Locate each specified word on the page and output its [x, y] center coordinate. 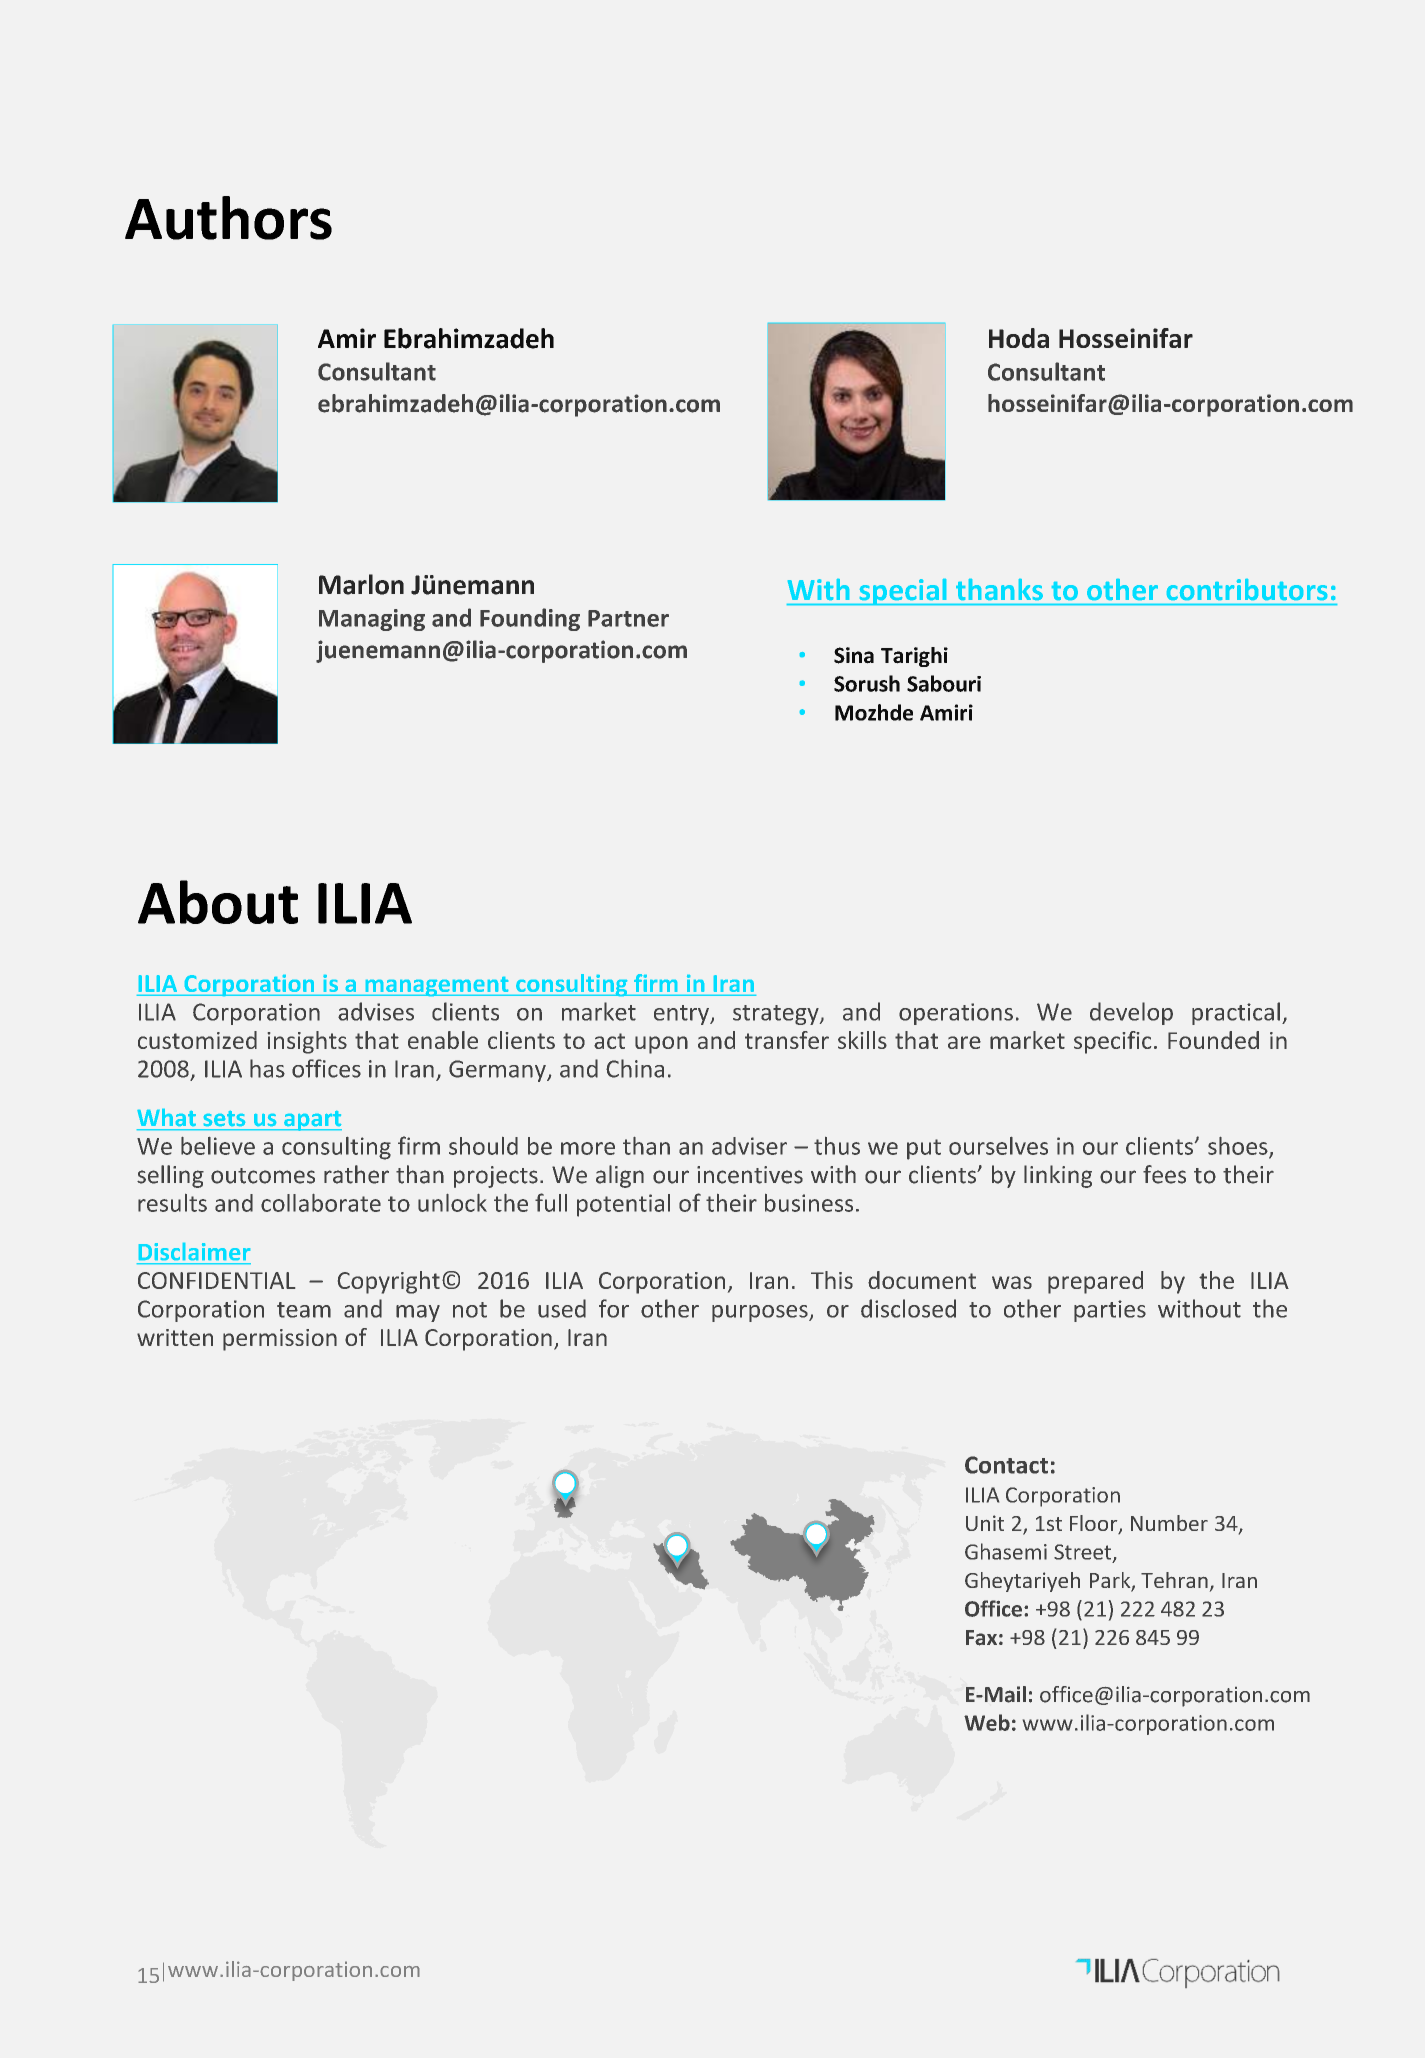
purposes [761, 1313]
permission [280, 1340]
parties [1110, 1311]
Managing [372, 620]
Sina [854, 655]
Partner [628, 618]
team [304, 1310]
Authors [228, 218]
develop [1131, 1013]
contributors [1247, 589]
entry [682, 1015]
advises [376, 1011]
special [903, 592]
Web [987, 1722]
